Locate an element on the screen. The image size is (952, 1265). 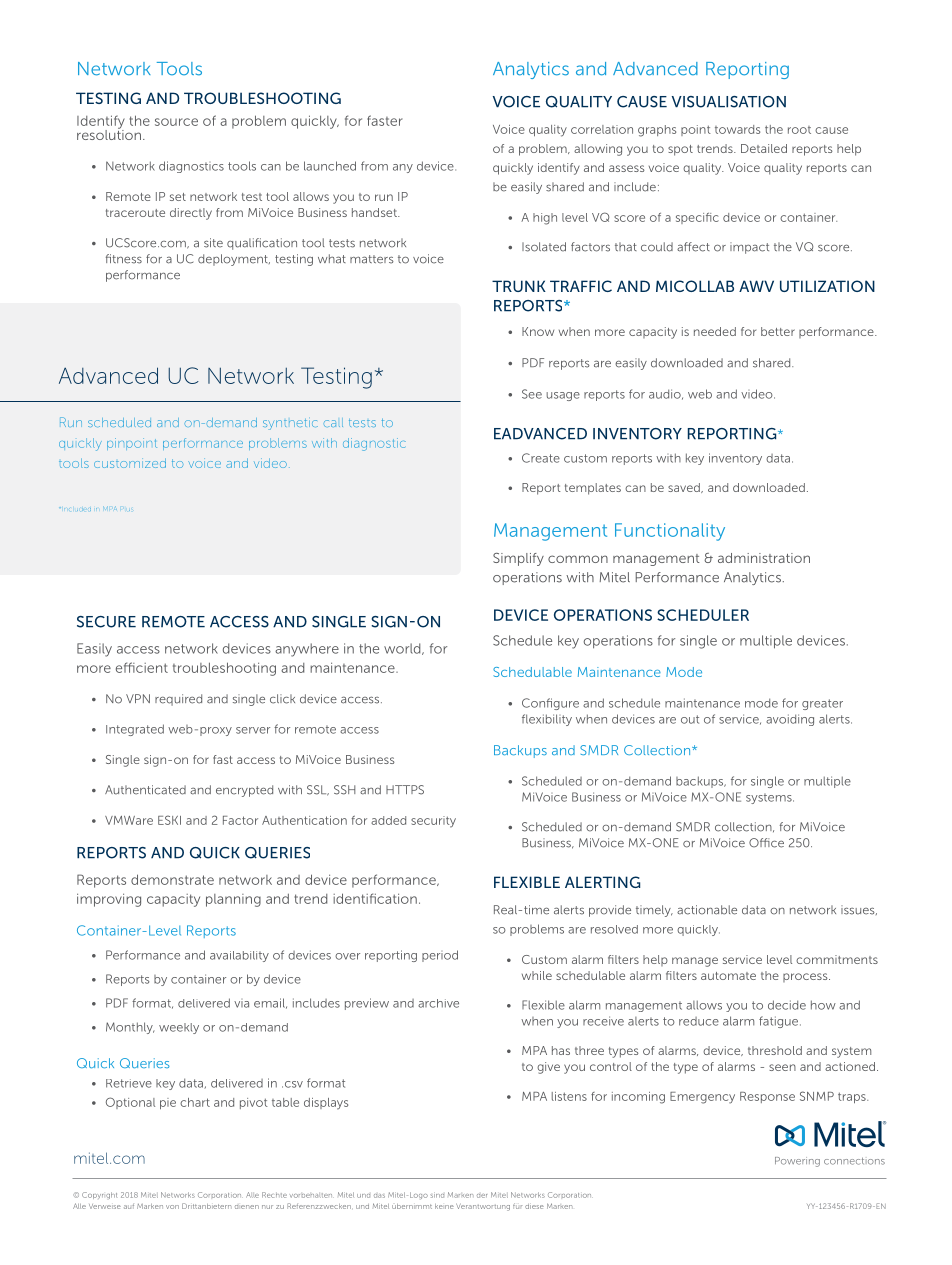
greater is located at coordinates (822, 704).
